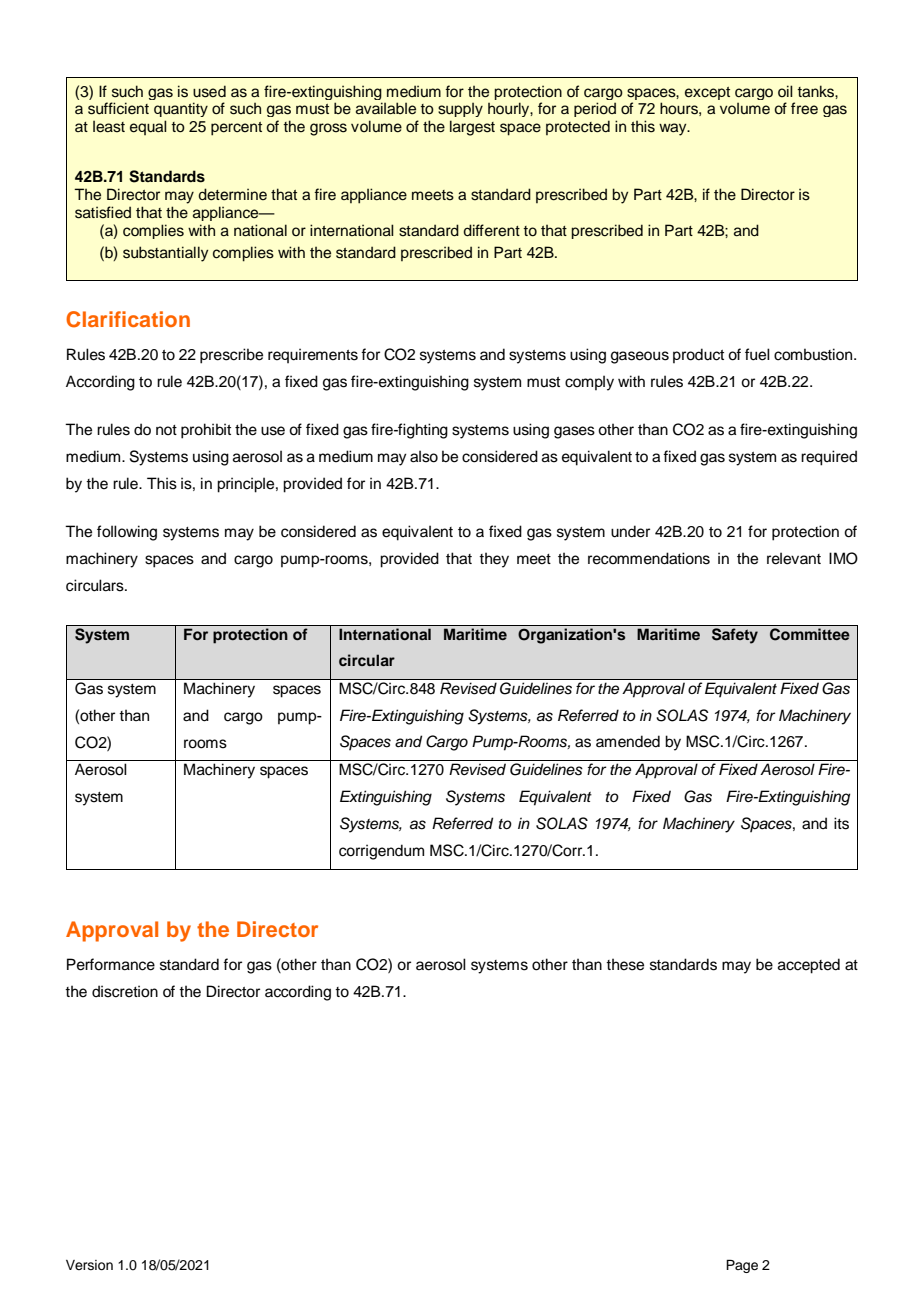 This page has height=1308, width=924. I want to click on accepted, so click(809, 966).
